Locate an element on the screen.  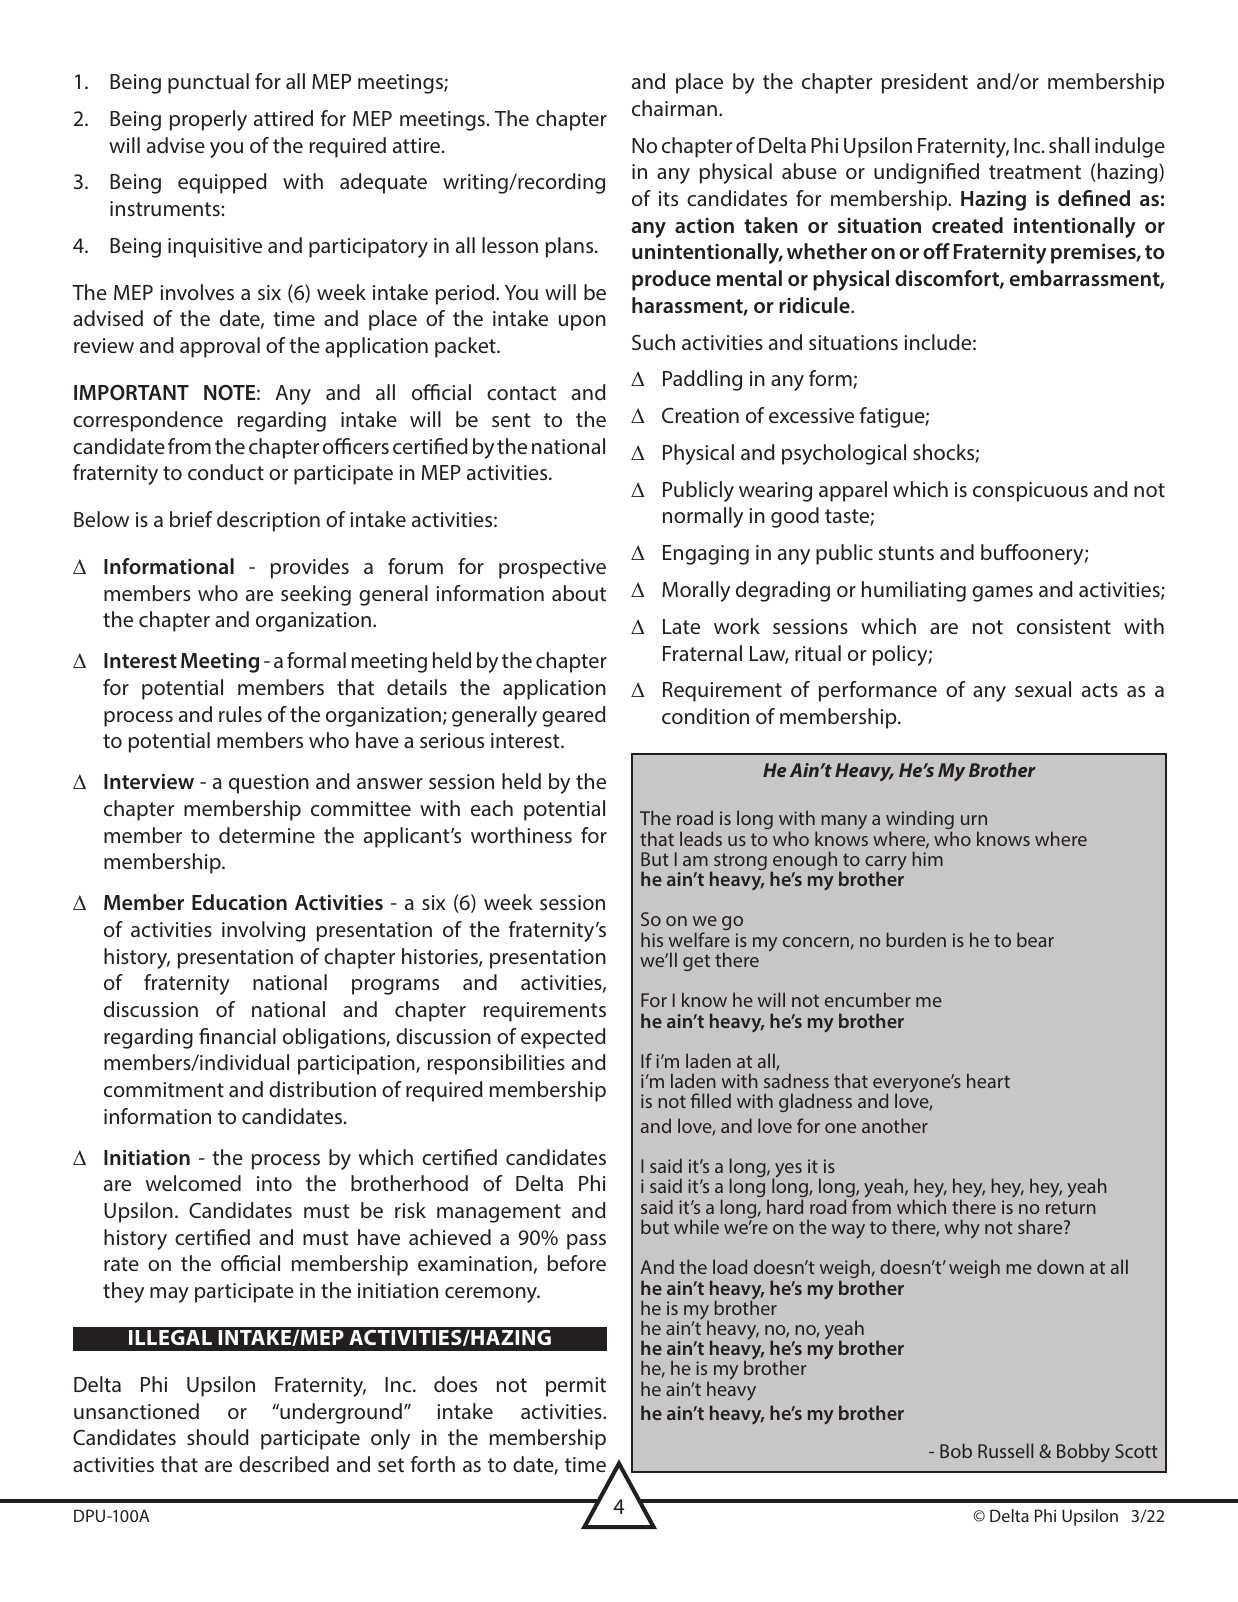
brief is located at coordinates (191, 519).
